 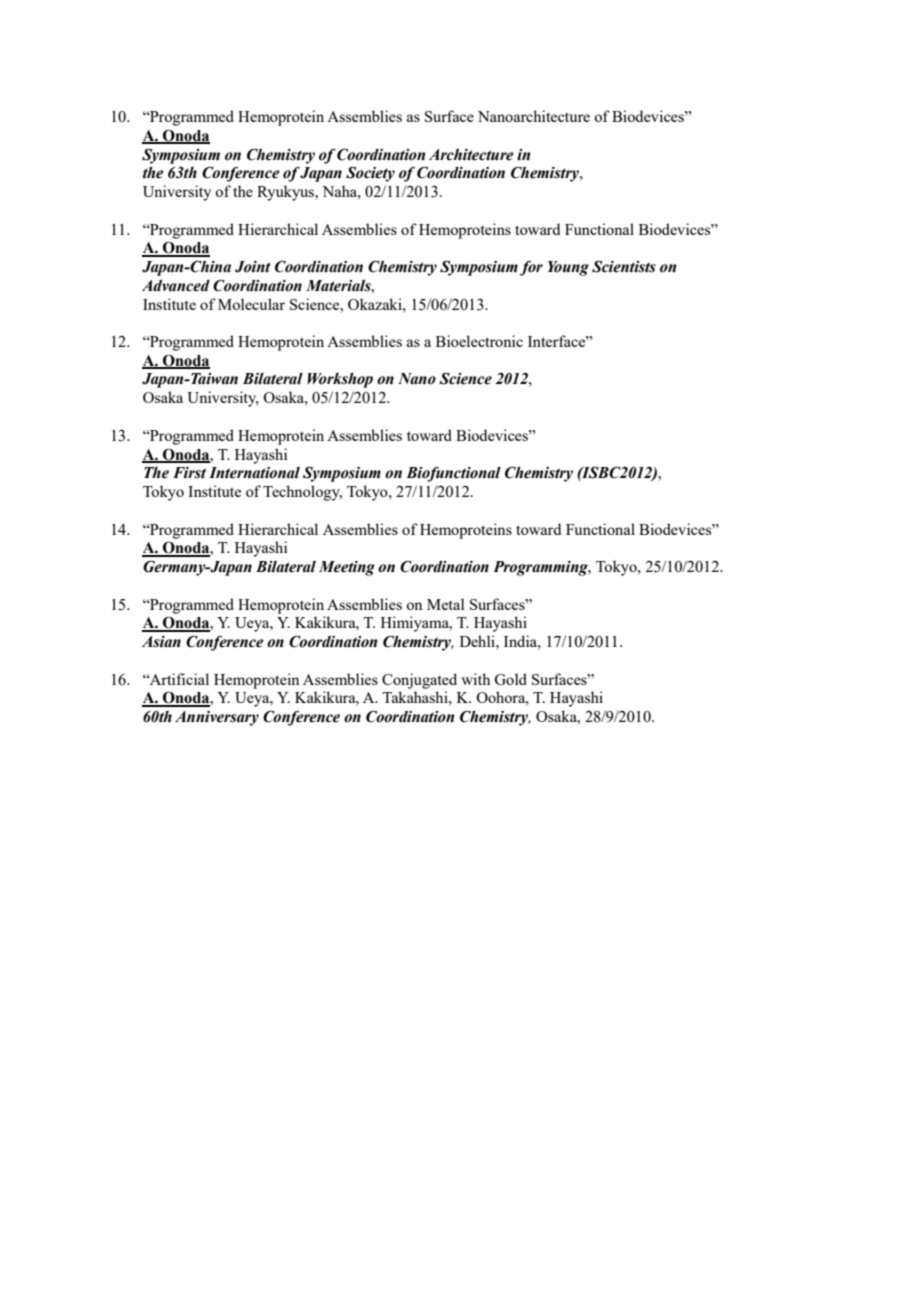 What do you see at coordinates (419, 681) in the screenshot?
I see `Conjugated` at bounding box center [419, 681].
